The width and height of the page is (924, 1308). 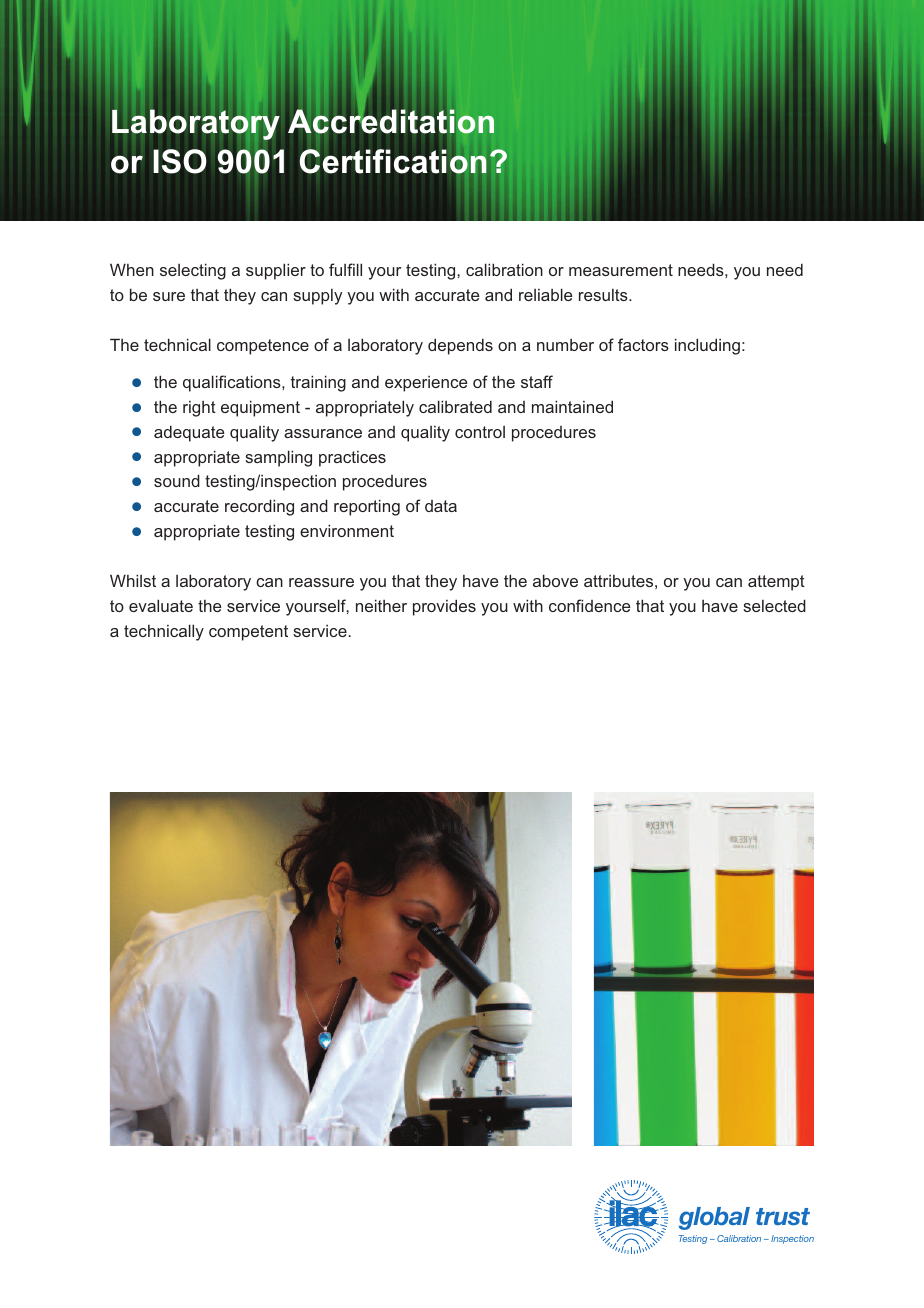 What do you see at coordinates (643, 344) in the page?
I see `factors` at bounding box center [643, 344].
